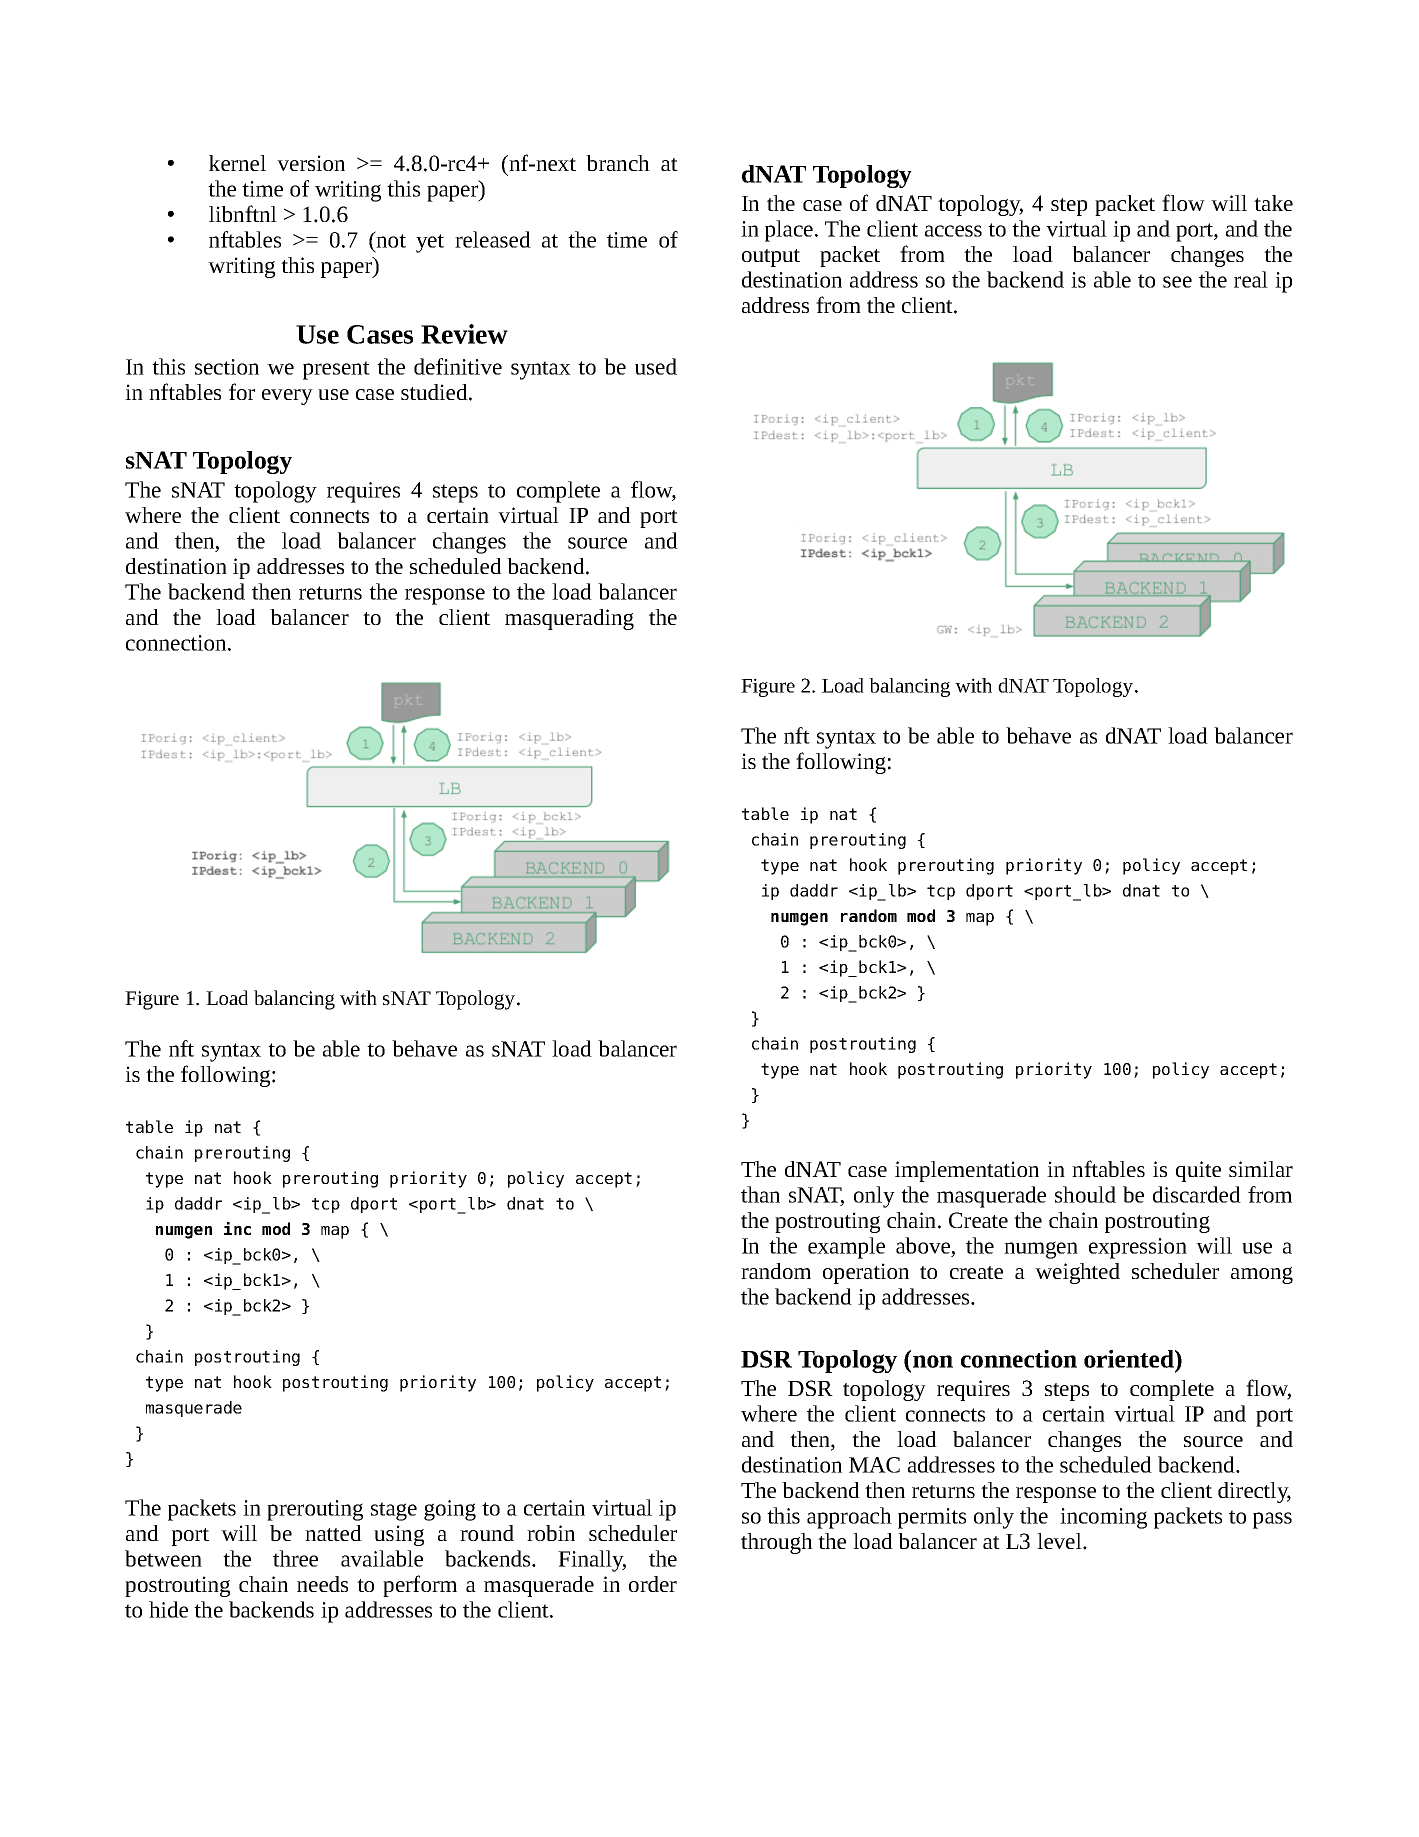  What do you see at coordinates (569, 619) in the page?
I see `masquerading` at bounding box center [569, 619].
